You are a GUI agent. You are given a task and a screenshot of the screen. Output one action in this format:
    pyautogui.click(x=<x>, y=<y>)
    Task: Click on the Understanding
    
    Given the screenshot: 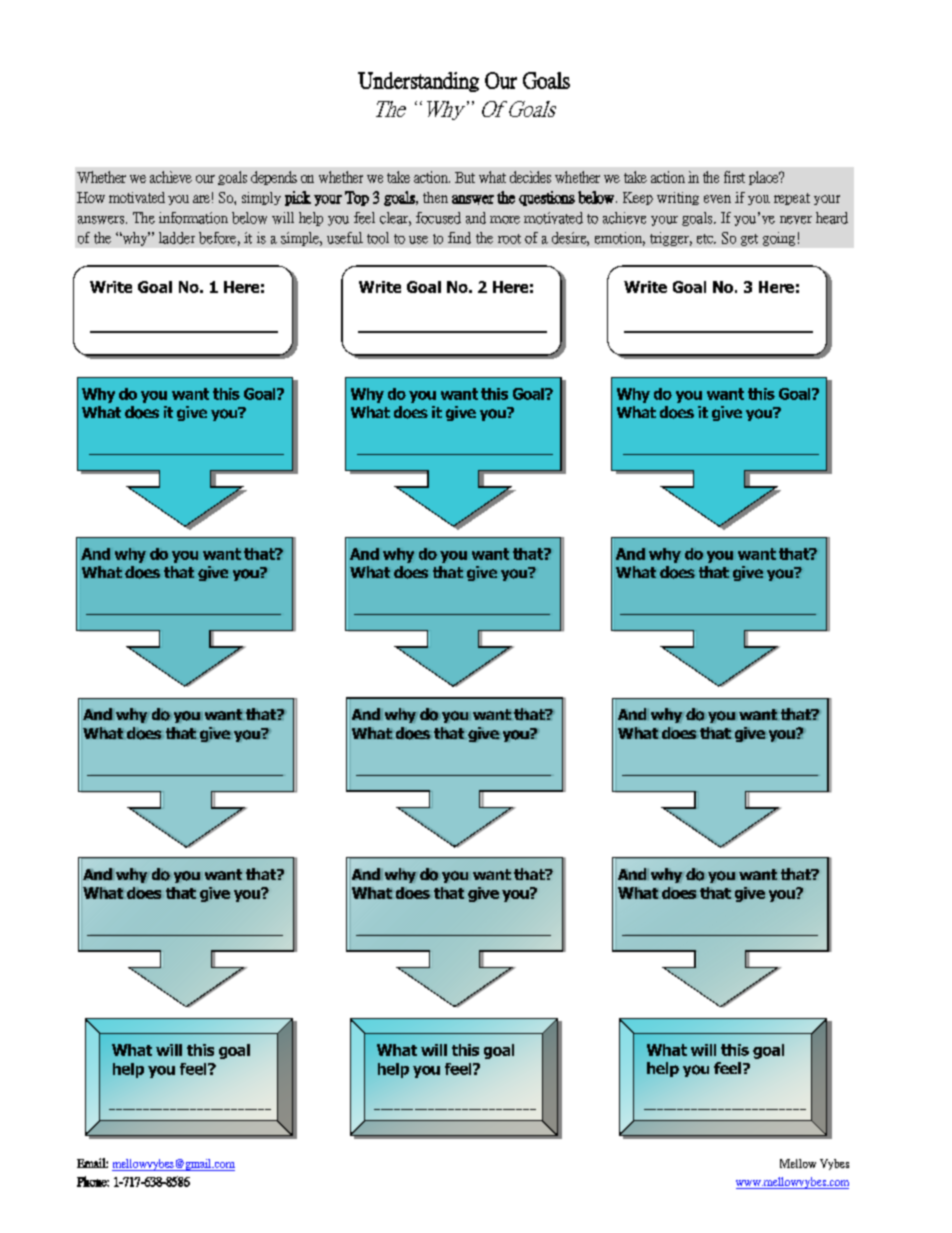 What is the action you would take?
    pyautogui.click(x=418, y=82)
